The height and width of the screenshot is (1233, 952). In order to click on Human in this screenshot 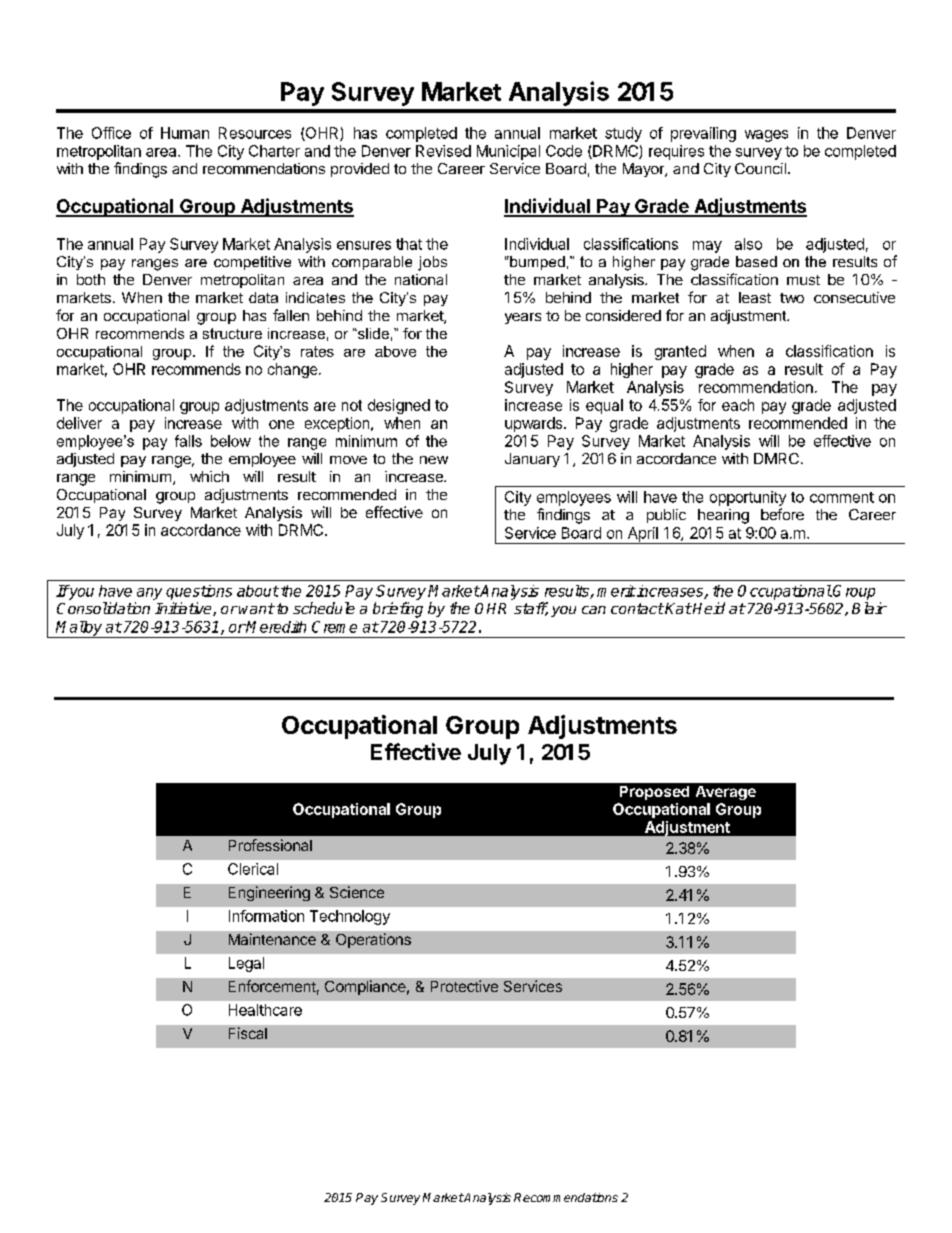, I will do `click(185, 133)`.
